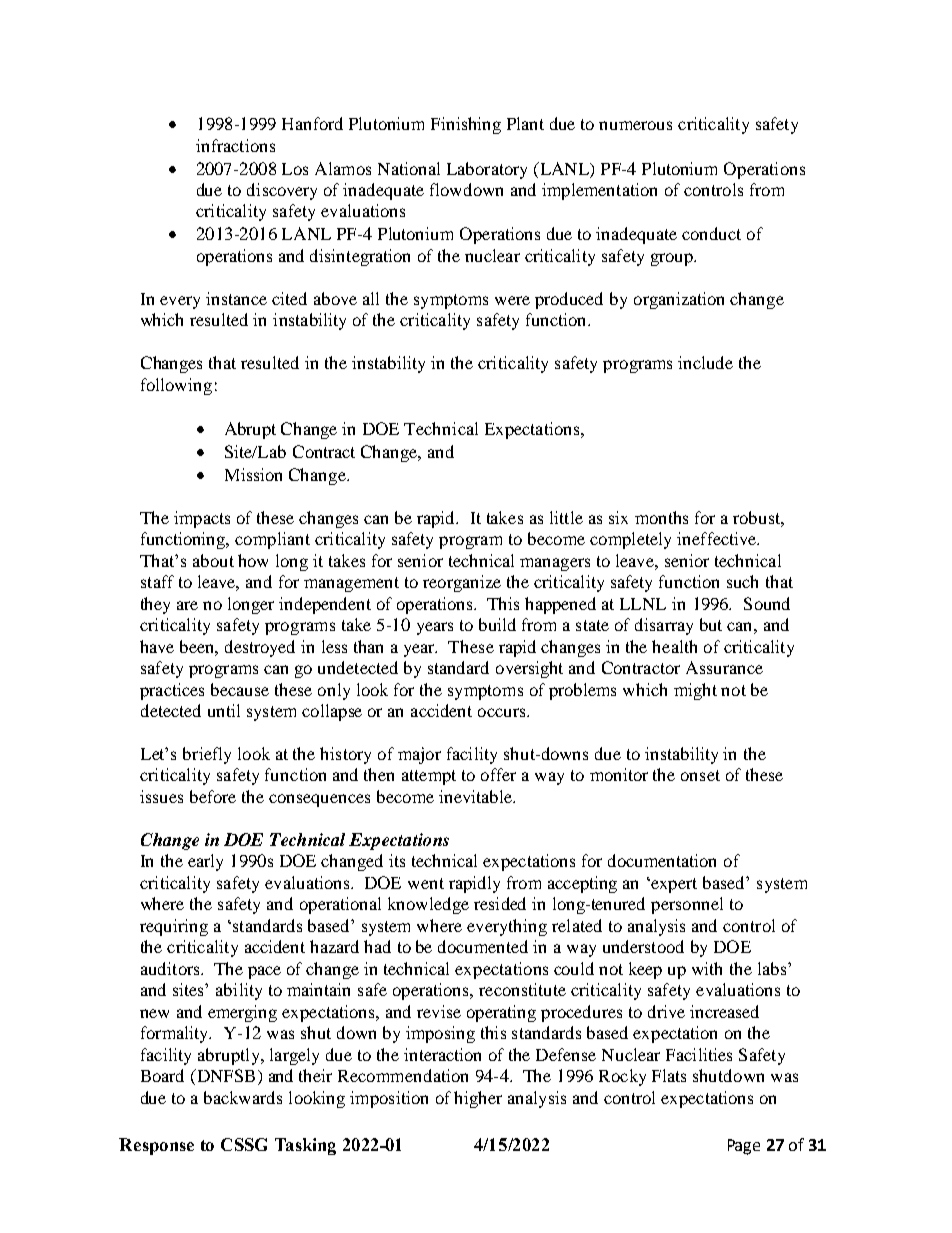 This page has height=1233, width=952. Describe the element at coordinates (235, 145) in the page. I see `infractions` at that location.
